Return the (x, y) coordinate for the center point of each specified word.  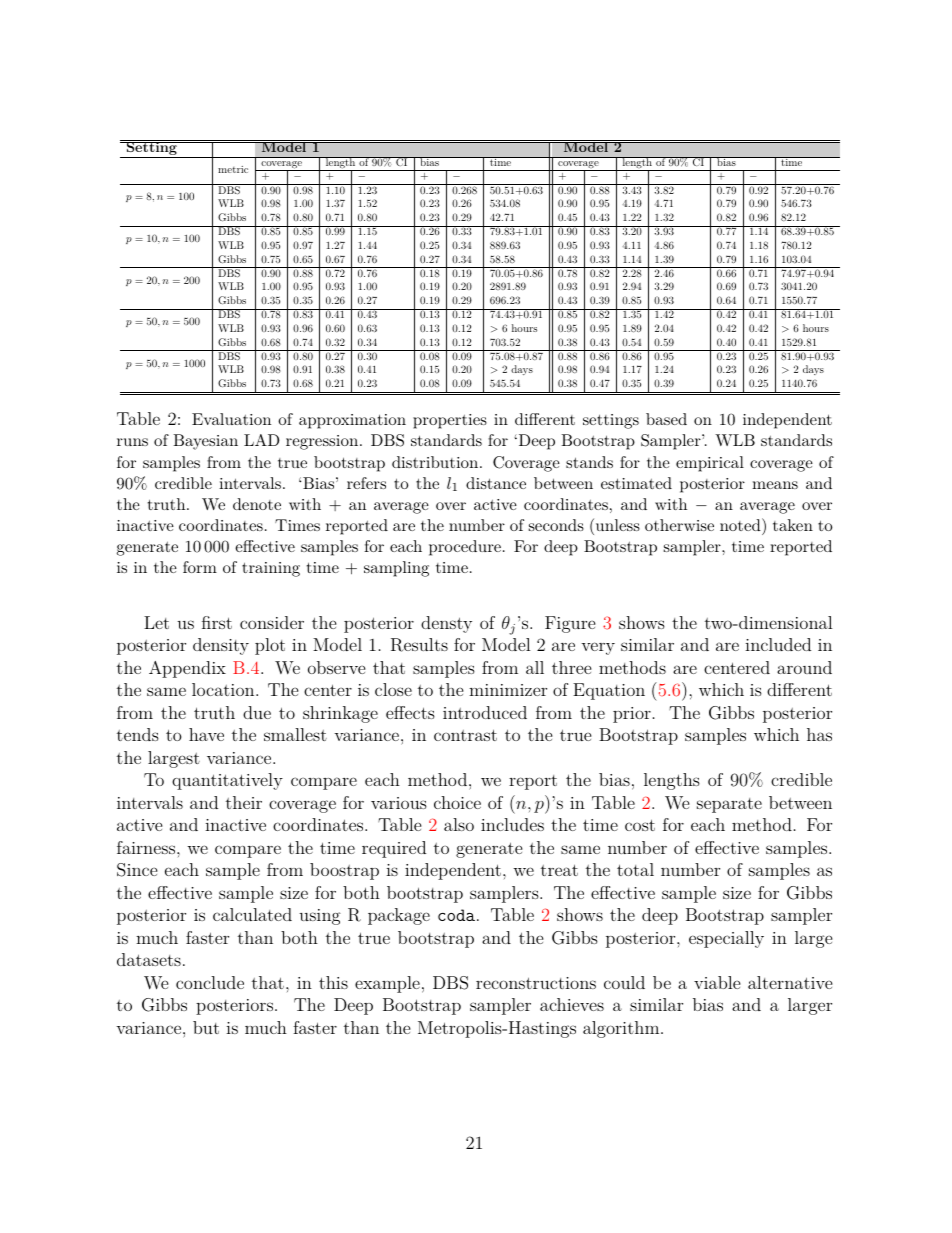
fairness (147, 847)
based (666, 419)
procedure (465, 548)
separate (729, 805)
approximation (352, 421)
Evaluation (231, 419)
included (778, 644)
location (224, 689)
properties (450, 421)
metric (233, 169)
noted (740, 525)
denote (257, 504)
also (459, 824)
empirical (710, 464)
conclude (210, 982)
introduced (485, 712)
